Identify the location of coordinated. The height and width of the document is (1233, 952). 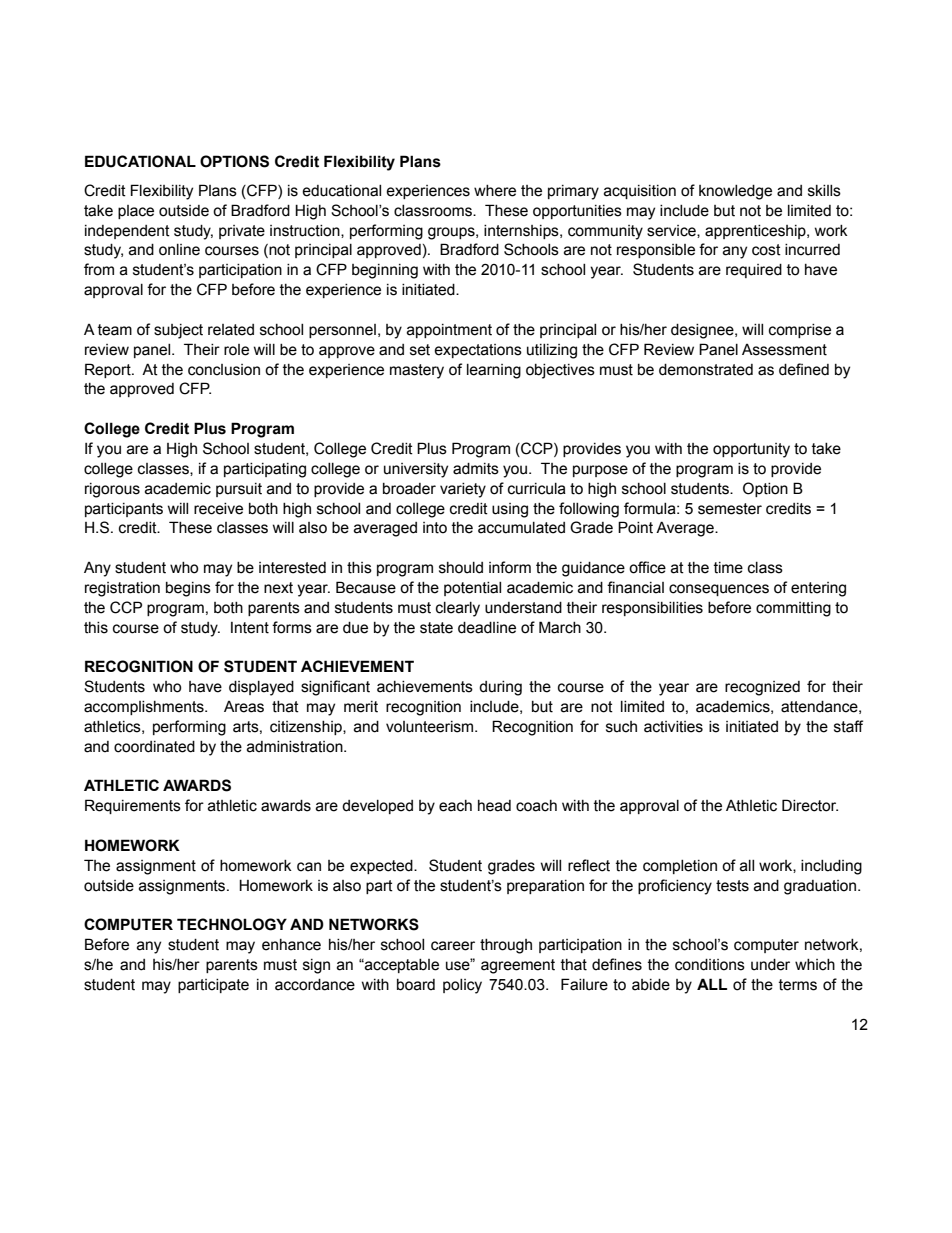
(154, 747).
